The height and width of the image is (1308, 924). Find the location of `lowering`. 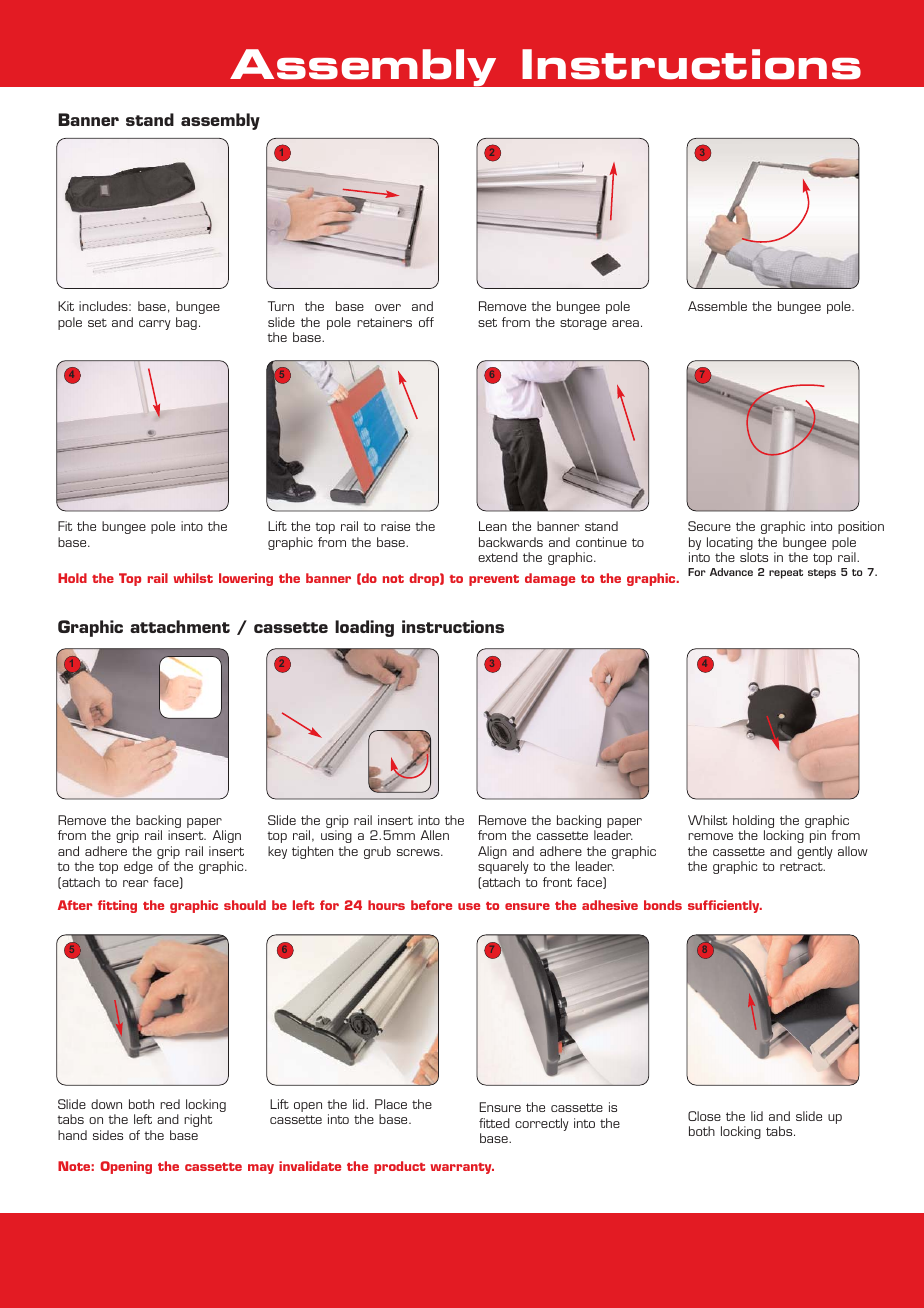

lowering is located at coordinates (246, 579).
